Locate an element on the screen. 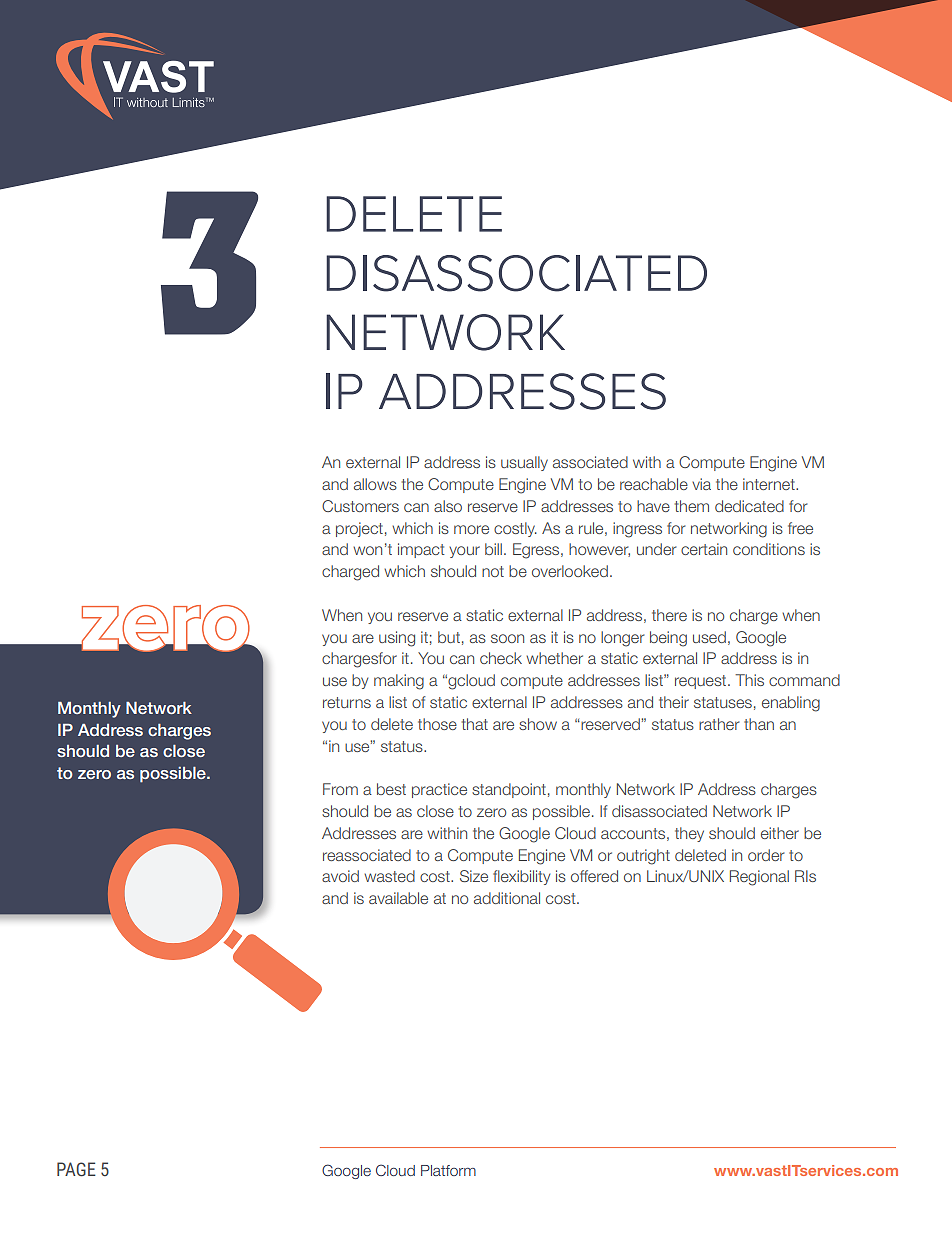 This screenshot has width=952, height=1233. Platform is located at coordinates (448, 1170).
